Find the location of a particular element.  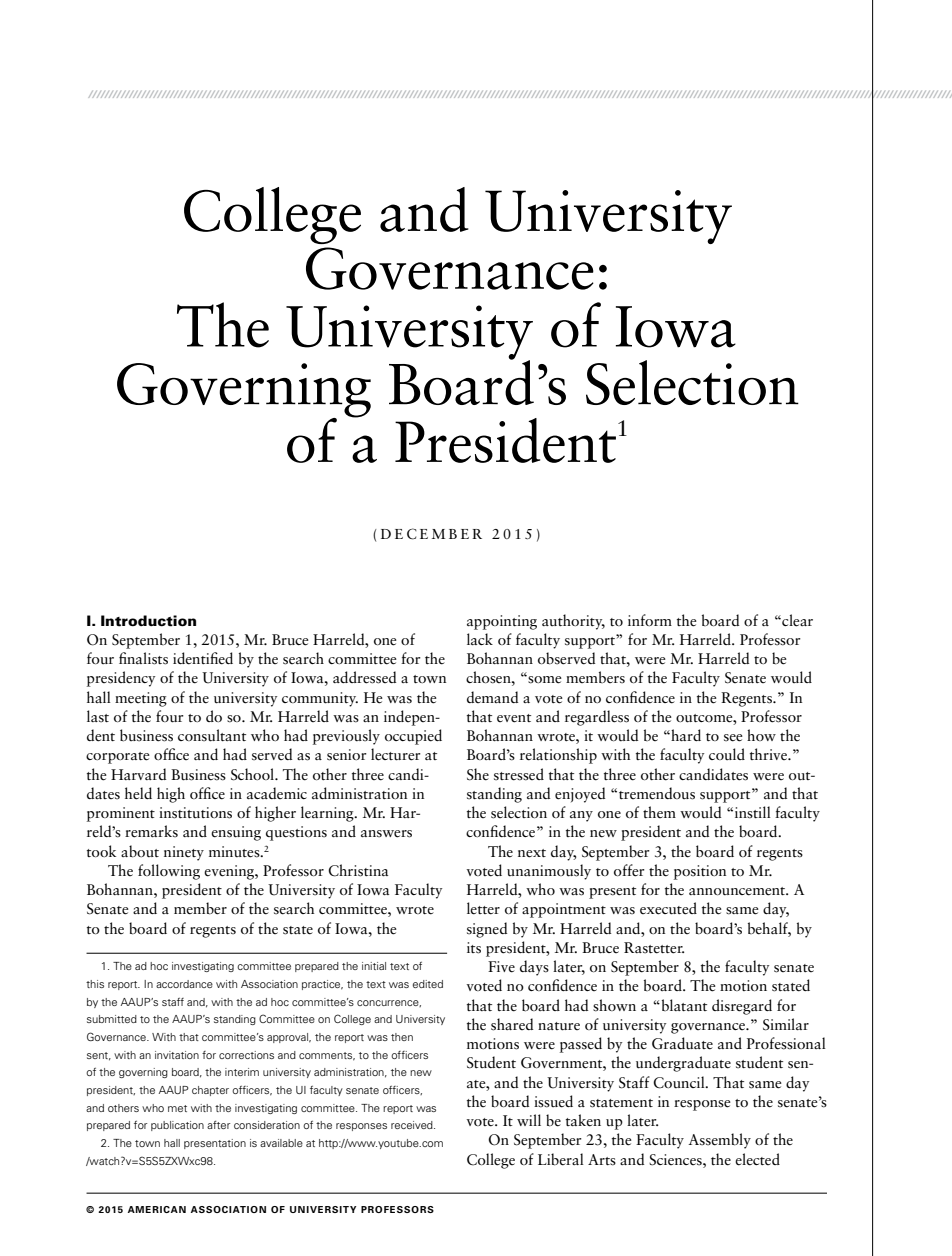

publication is located at coordinates (177, 1126).
